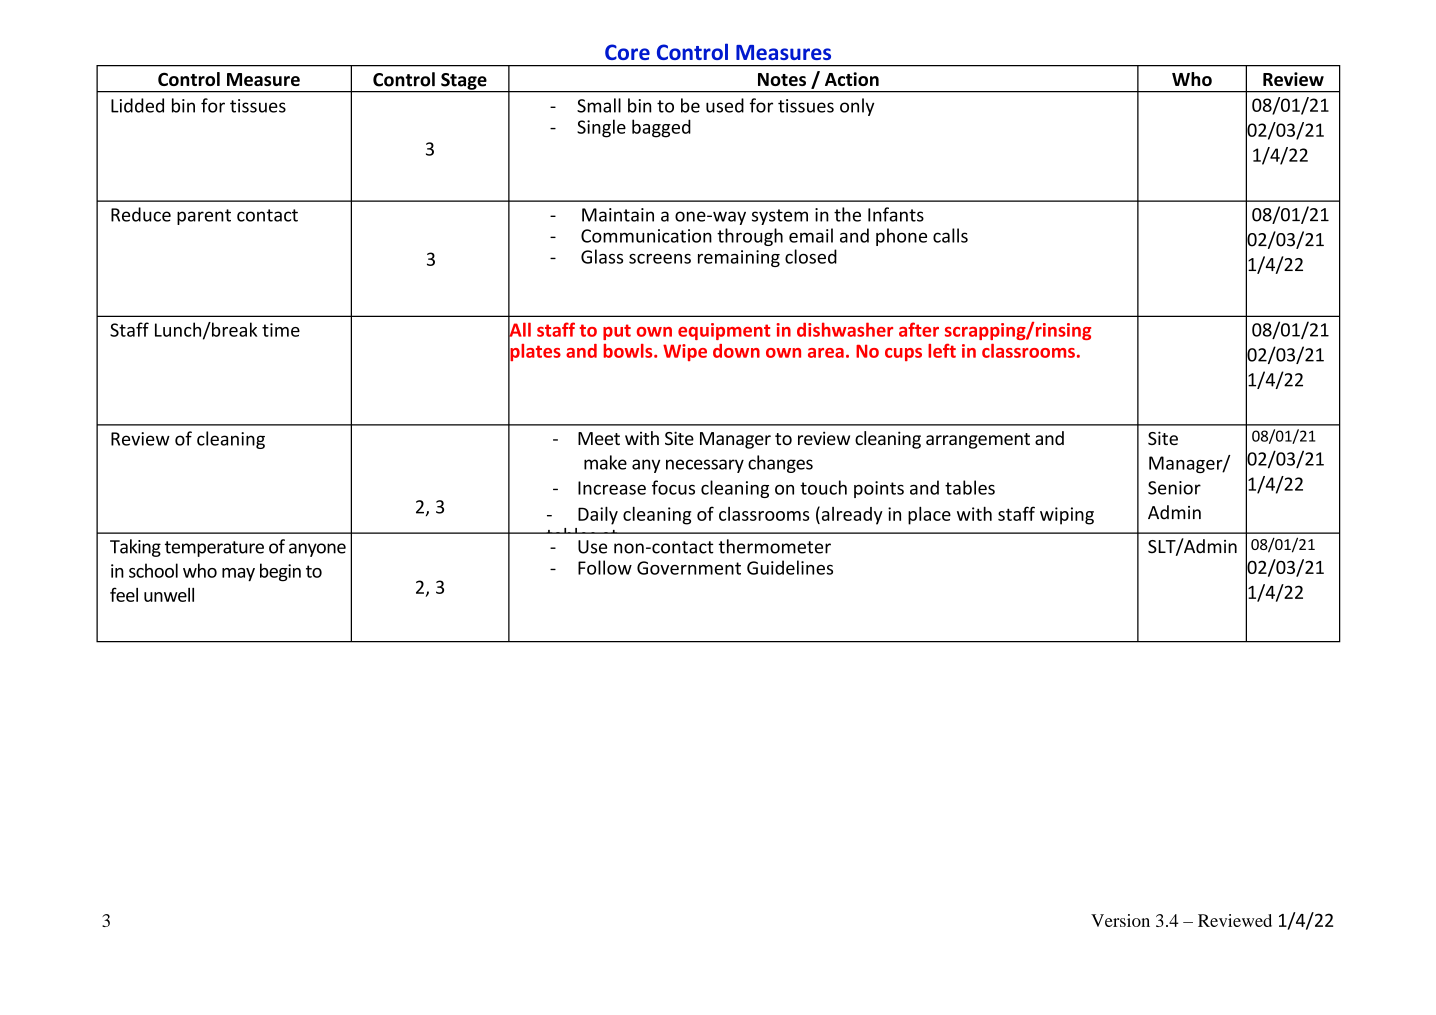 Image resolution: width=1436 pixels, height=1015 pixels. I want to click on Government, so click(689, 568).
